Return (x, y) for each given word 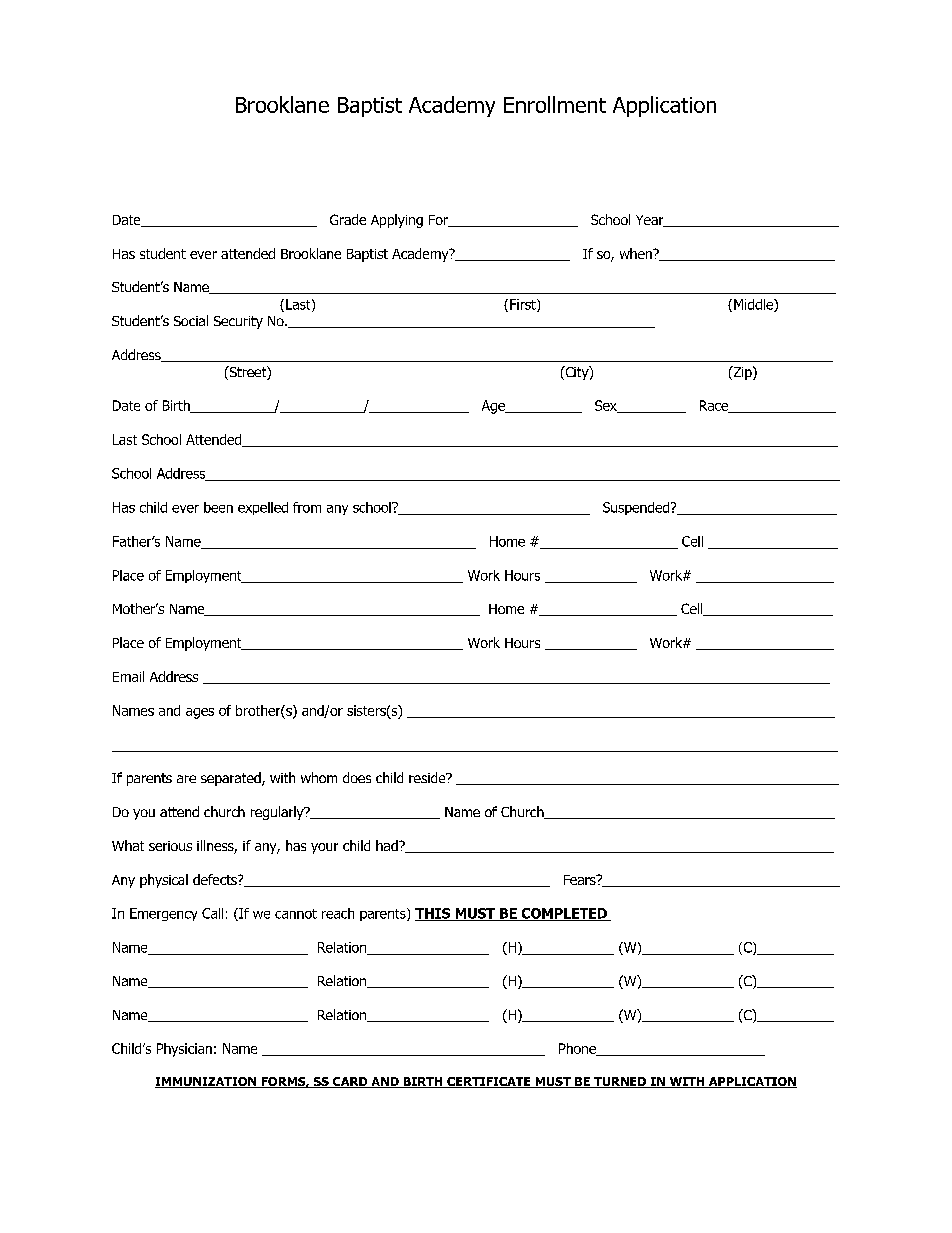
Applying (397, 221)
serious (170, 846)
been (218, 507)
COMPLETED (564, 914)
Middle (754, 305)
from (307, 507)
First (524, 305)
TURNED (620, 1082)
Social (191, 320)
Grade (348, 219)
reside (428, 777)
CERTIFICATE (489, 1082)
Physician (184, 1050)
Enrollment (555, 104)
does (357, 777)
